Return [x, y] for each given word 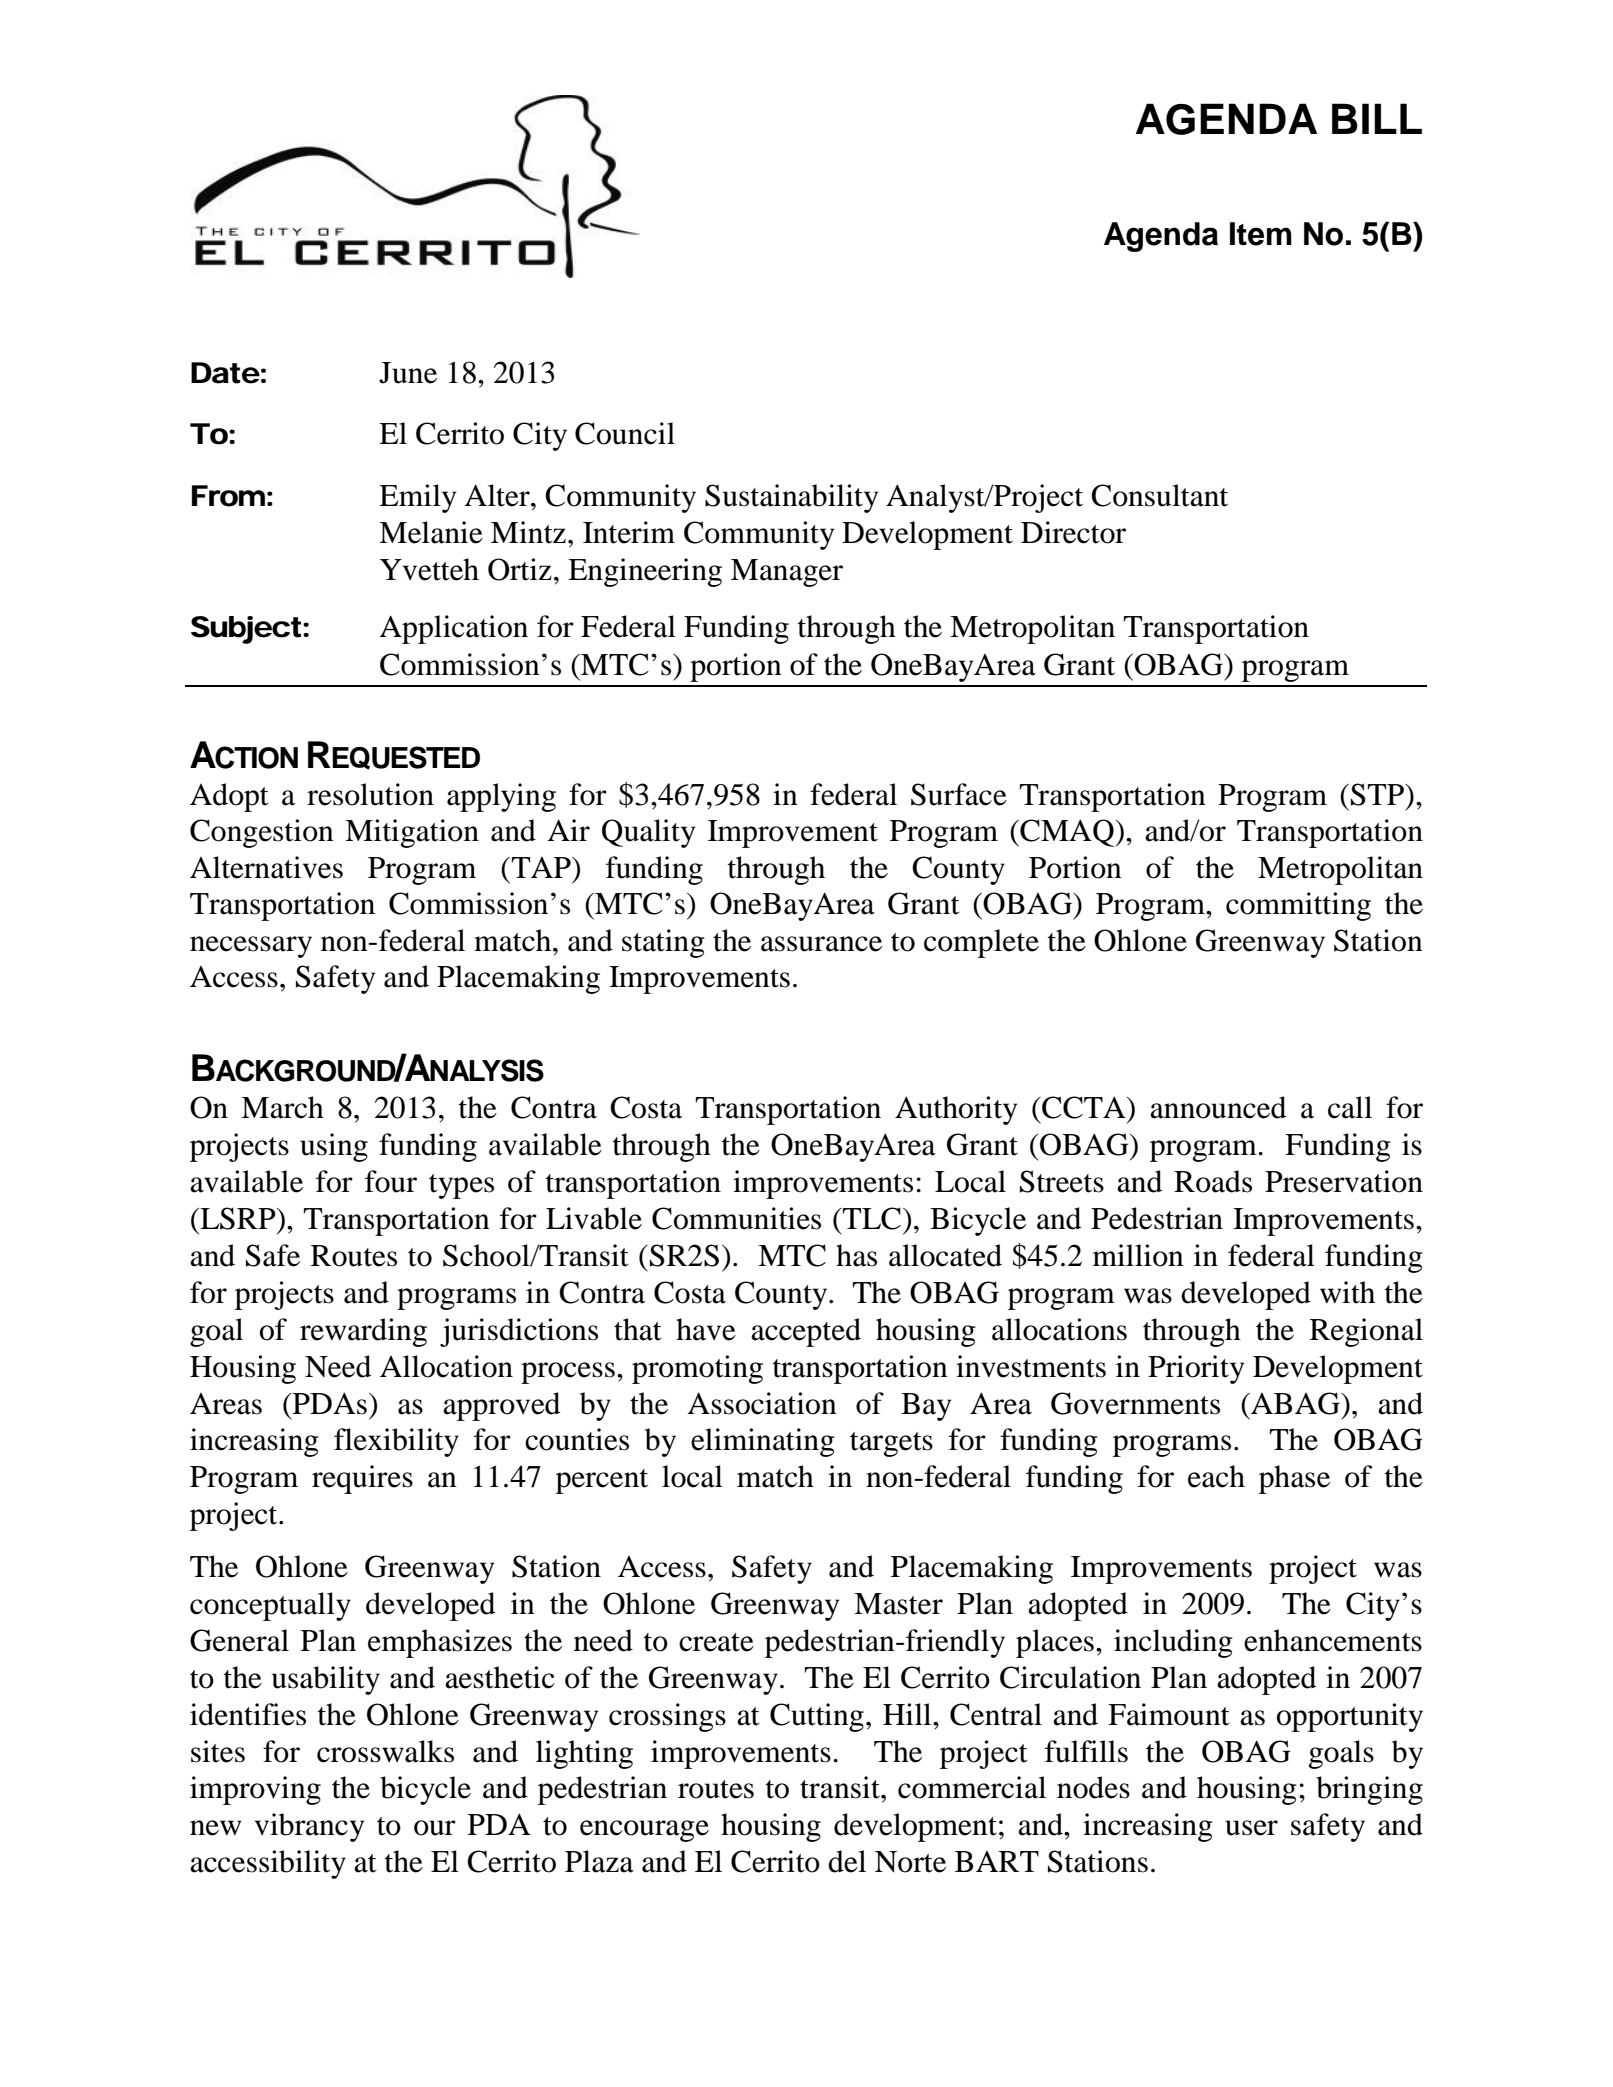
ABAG [1295, 1403]
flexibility [396, 1442]
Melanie [431, 532]
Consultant [1159, 495]
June [408, 373]
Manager [787, 573]
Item [1261, 234]
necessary [251, 947]
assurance [821, 944]
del [847, 1861]
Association [762, 1403]
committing [1298, 906]
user [1251, 1828]
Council [625, 433]
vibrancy [309, 1827]
